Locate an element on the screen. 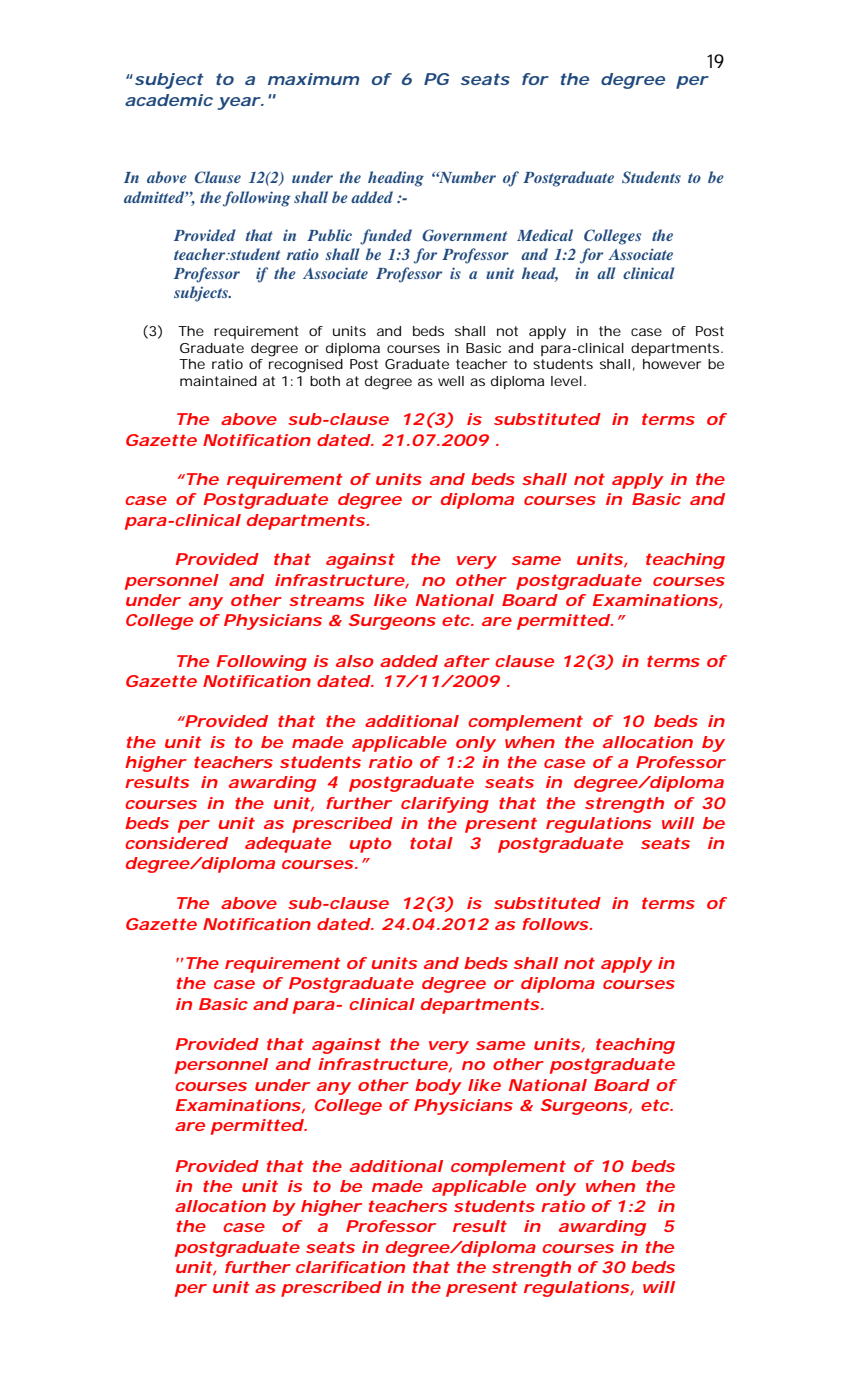 This screenshot has width=849, height=1400. also is located at coordinates (355, 661).
